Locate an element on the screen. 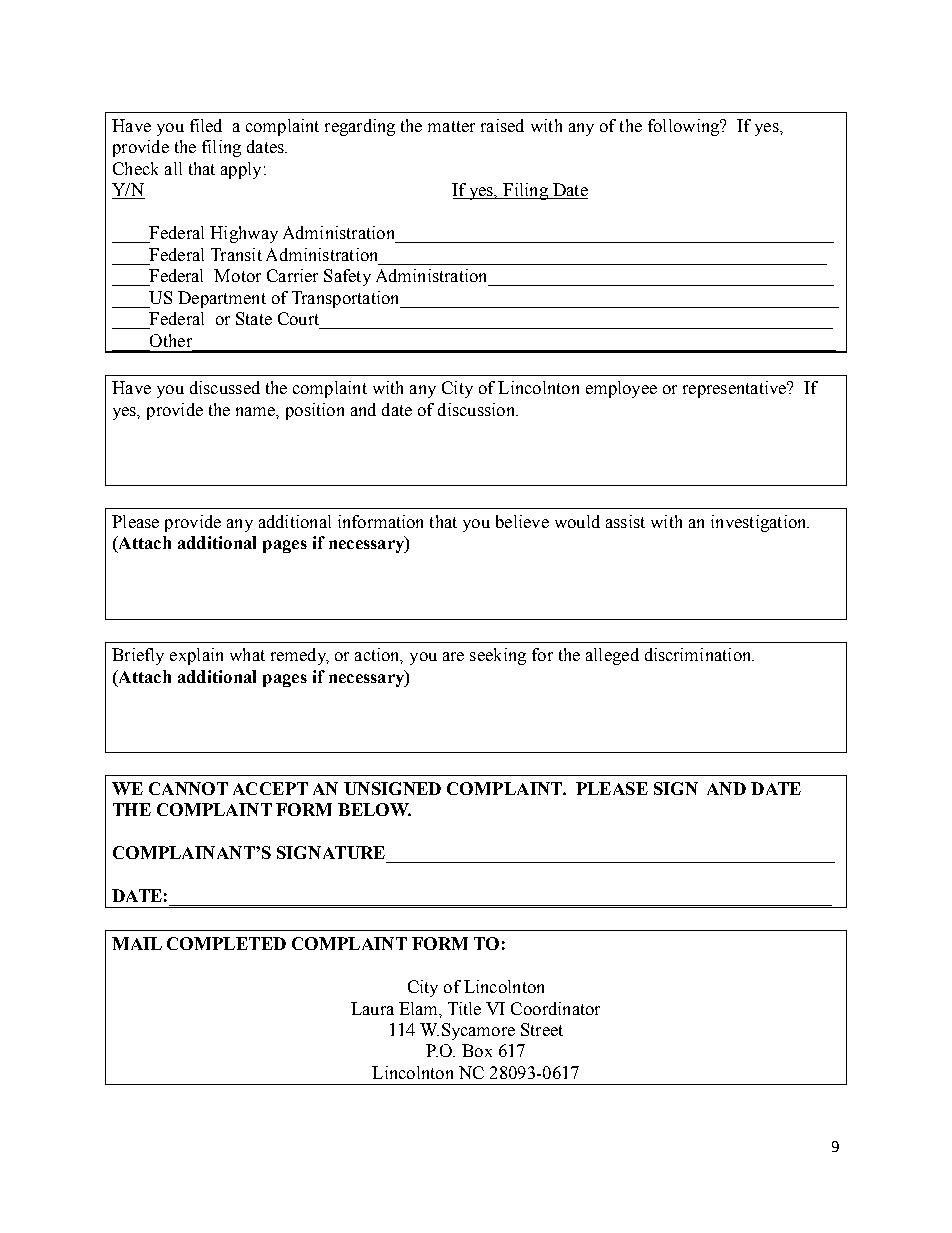 This screenshot has width=952, height=1233. COMPLETED is located at coordinates (226, 943).
